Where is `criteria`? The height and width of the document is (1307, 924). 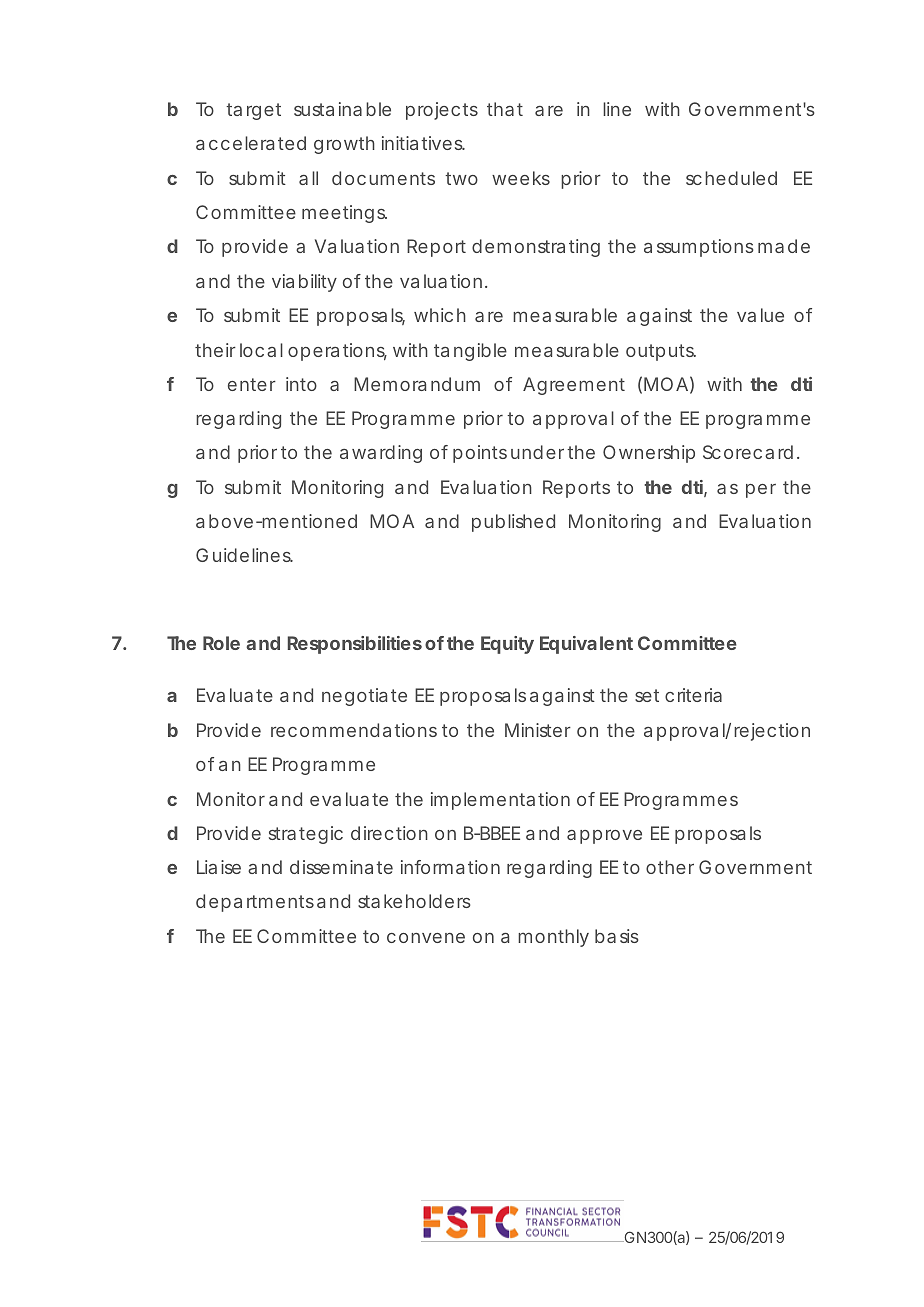 criteria is located at coordinates (693, 695).
